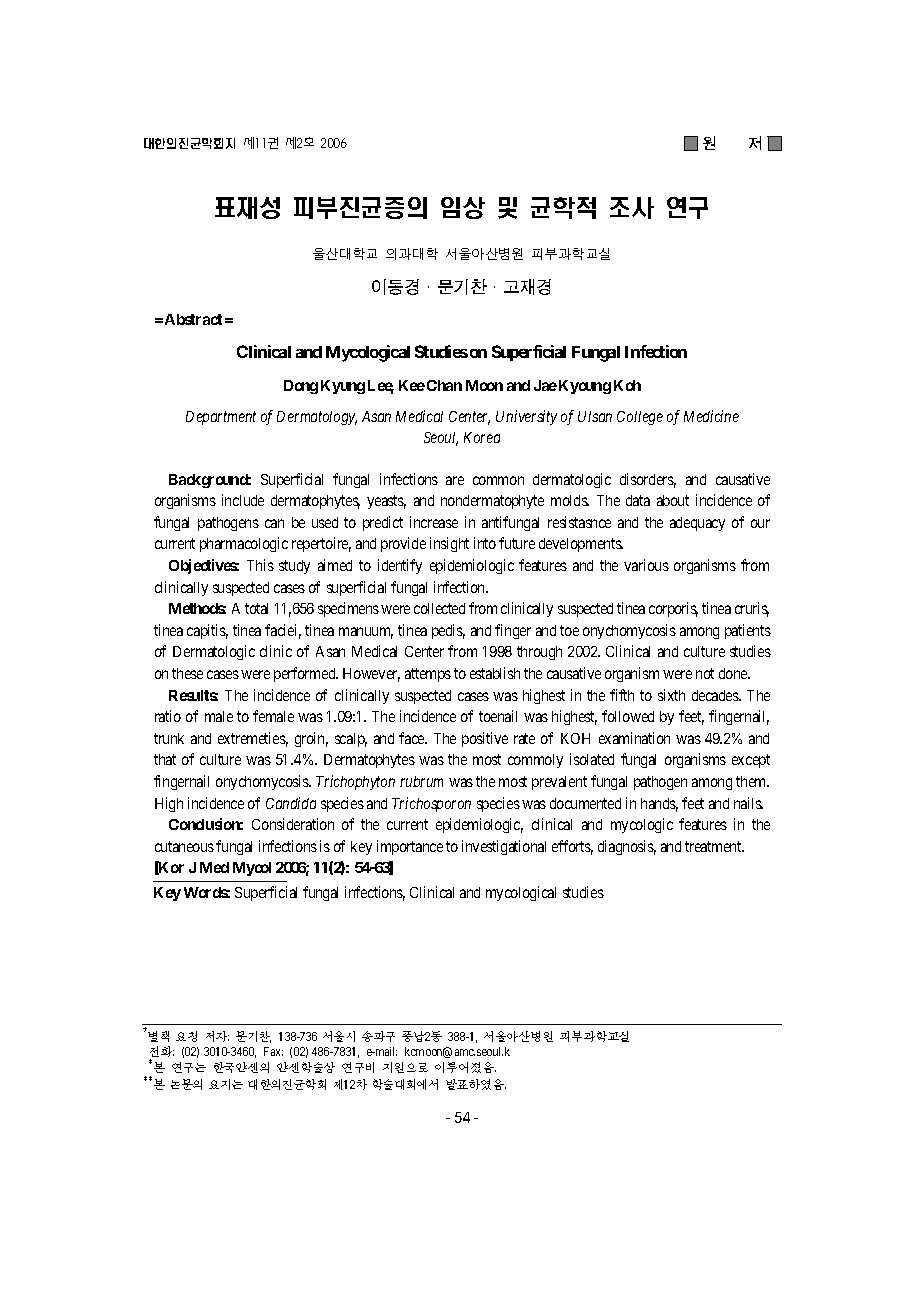  Describe the element at coordinates (187, 673) in the image. I see `these` at that location.
